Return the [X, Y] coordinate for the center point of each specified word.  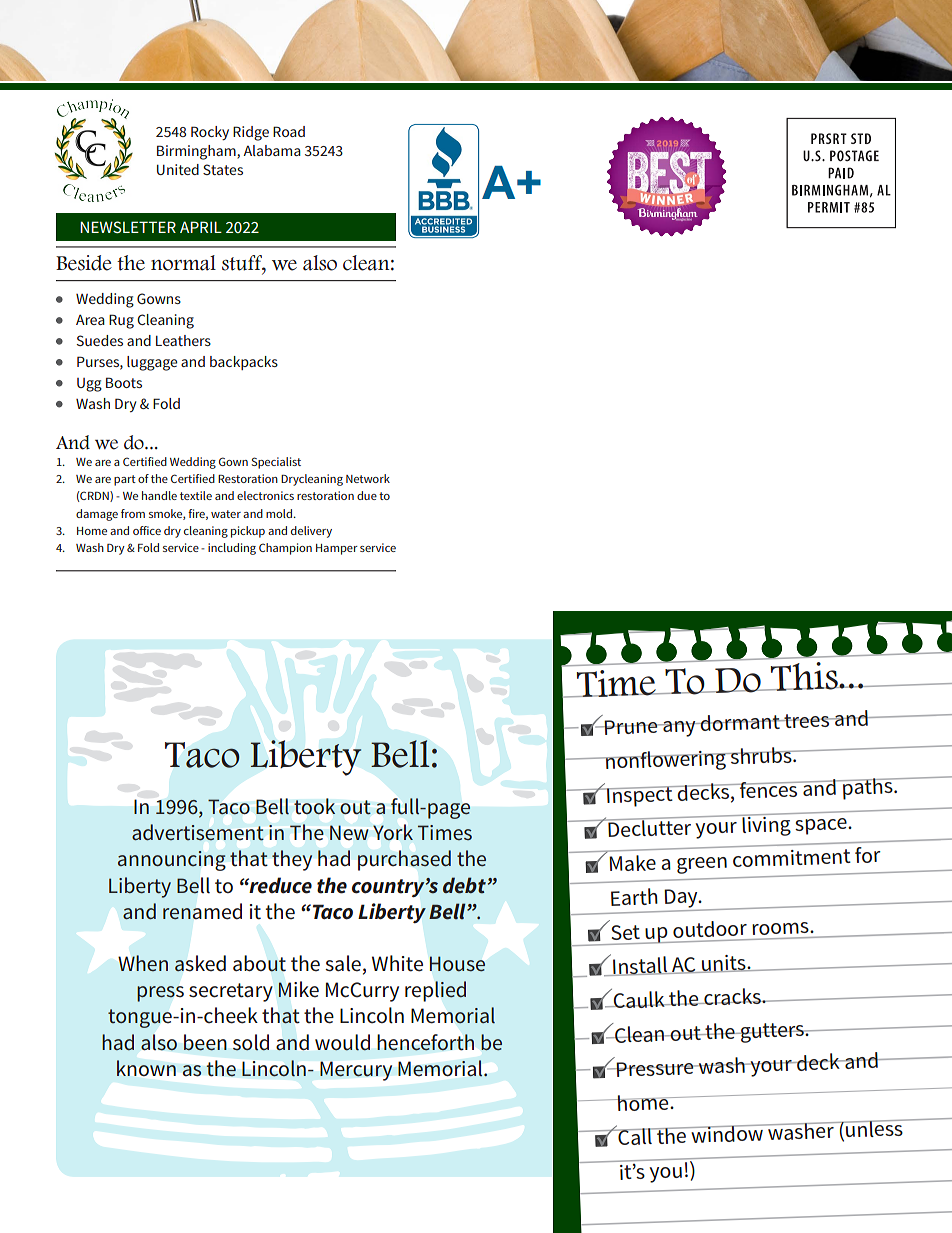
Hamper [337, 549]
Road [289, 131]
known [146, 1068]
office [147, 530]
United [178, 169]
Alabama [272, 150]
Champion [285, 549]
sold [251, 1042]
